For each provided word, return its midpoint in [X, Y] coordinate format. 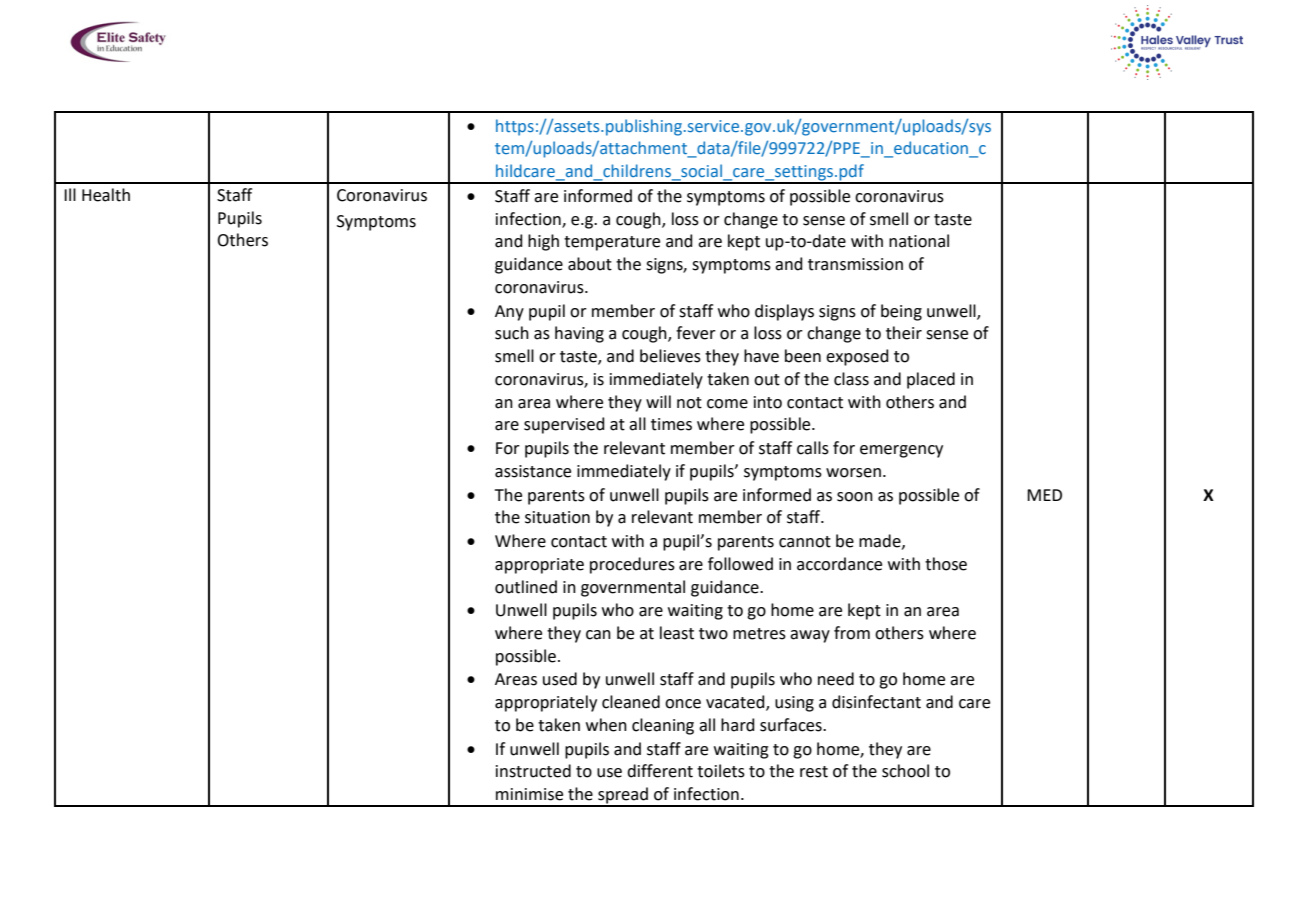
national [919, 241]
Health [106, 195]
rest [814, 772]
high [543, 242]
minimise [529, 794]
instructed [533, 771]
